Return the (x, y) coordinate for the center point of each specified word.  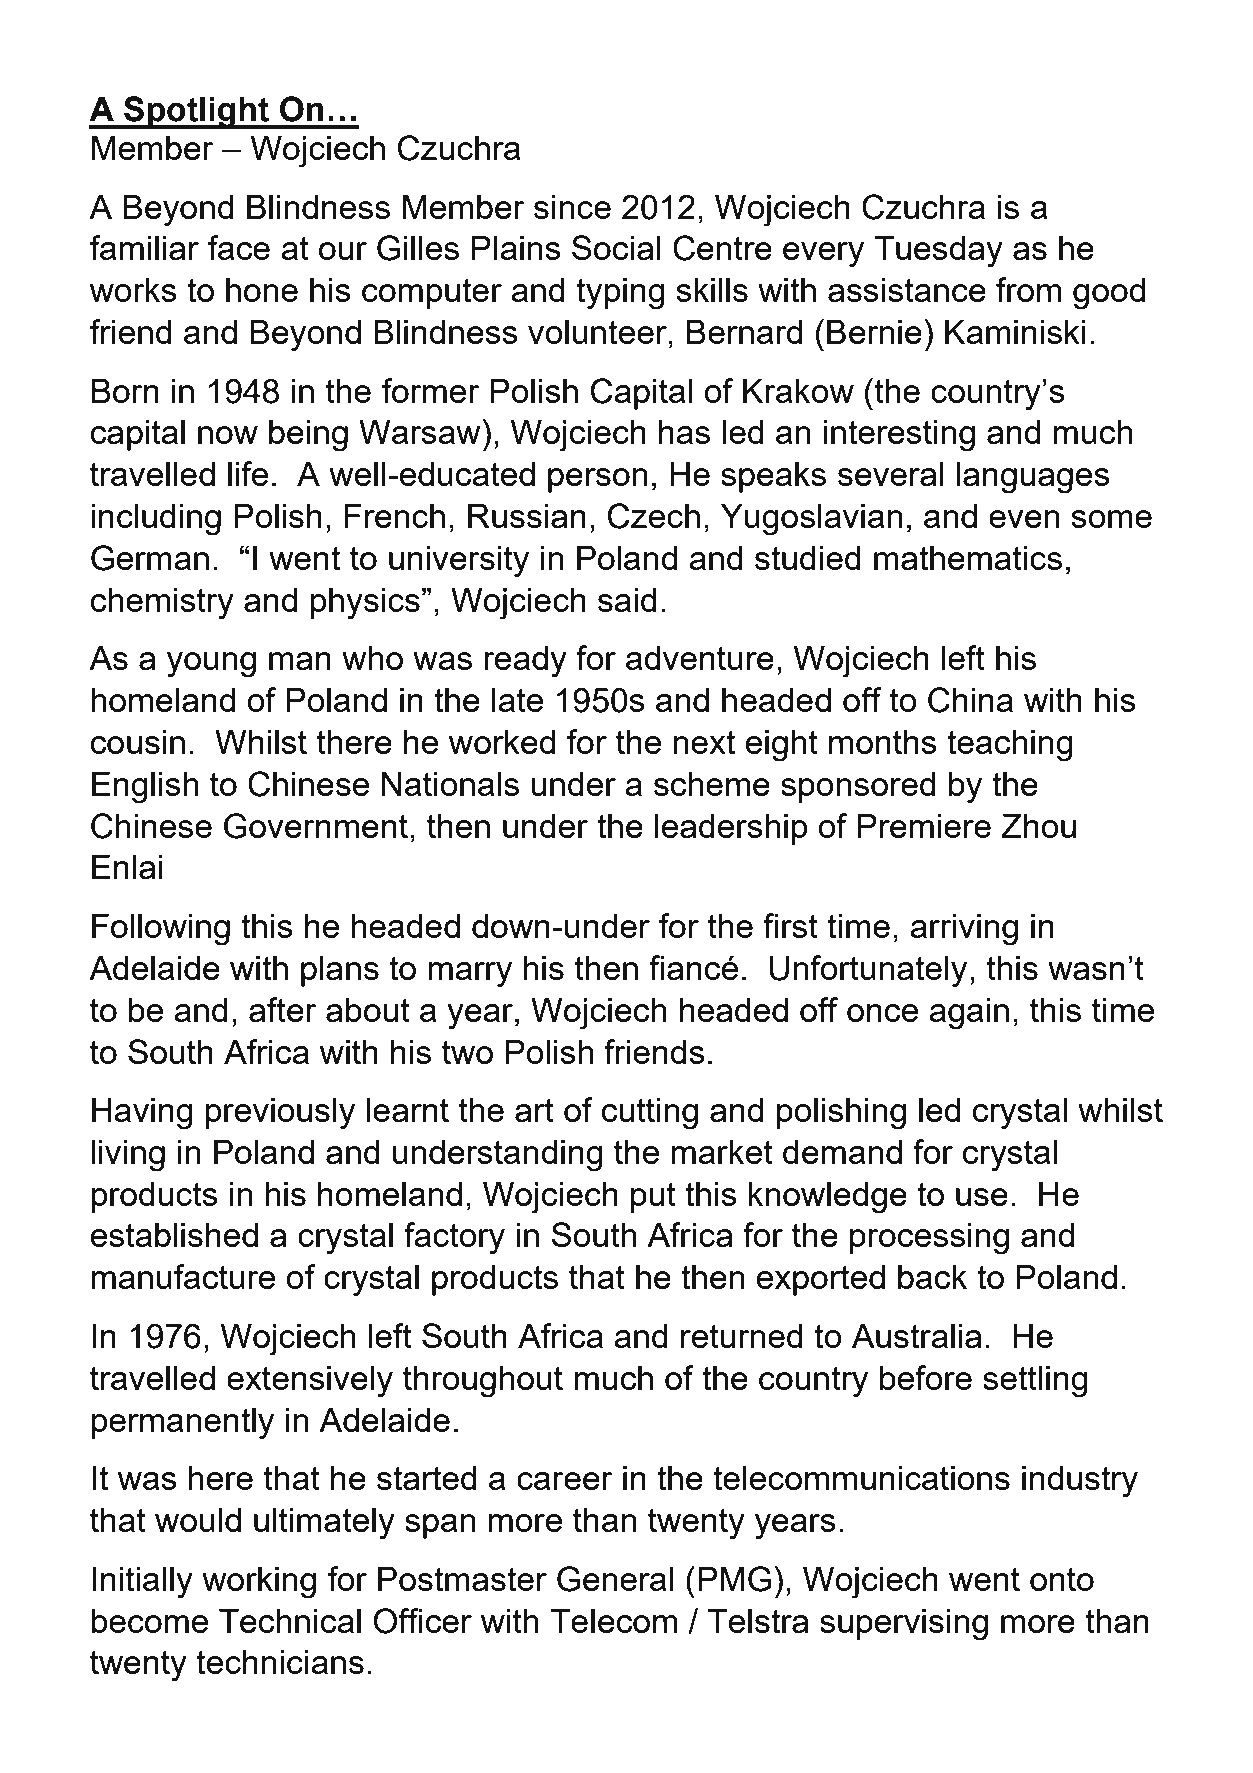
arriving (964, 930)
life (248, 473)
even (1024, 519)
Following (161, 930)
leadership (731, 829)
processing (929, 1239)
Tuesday (938, 252)
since (572, 207)
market (722, 1152)
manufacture (183, 1276)
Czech (654, 516)
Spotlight (196, 112)
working (259, 1583)
